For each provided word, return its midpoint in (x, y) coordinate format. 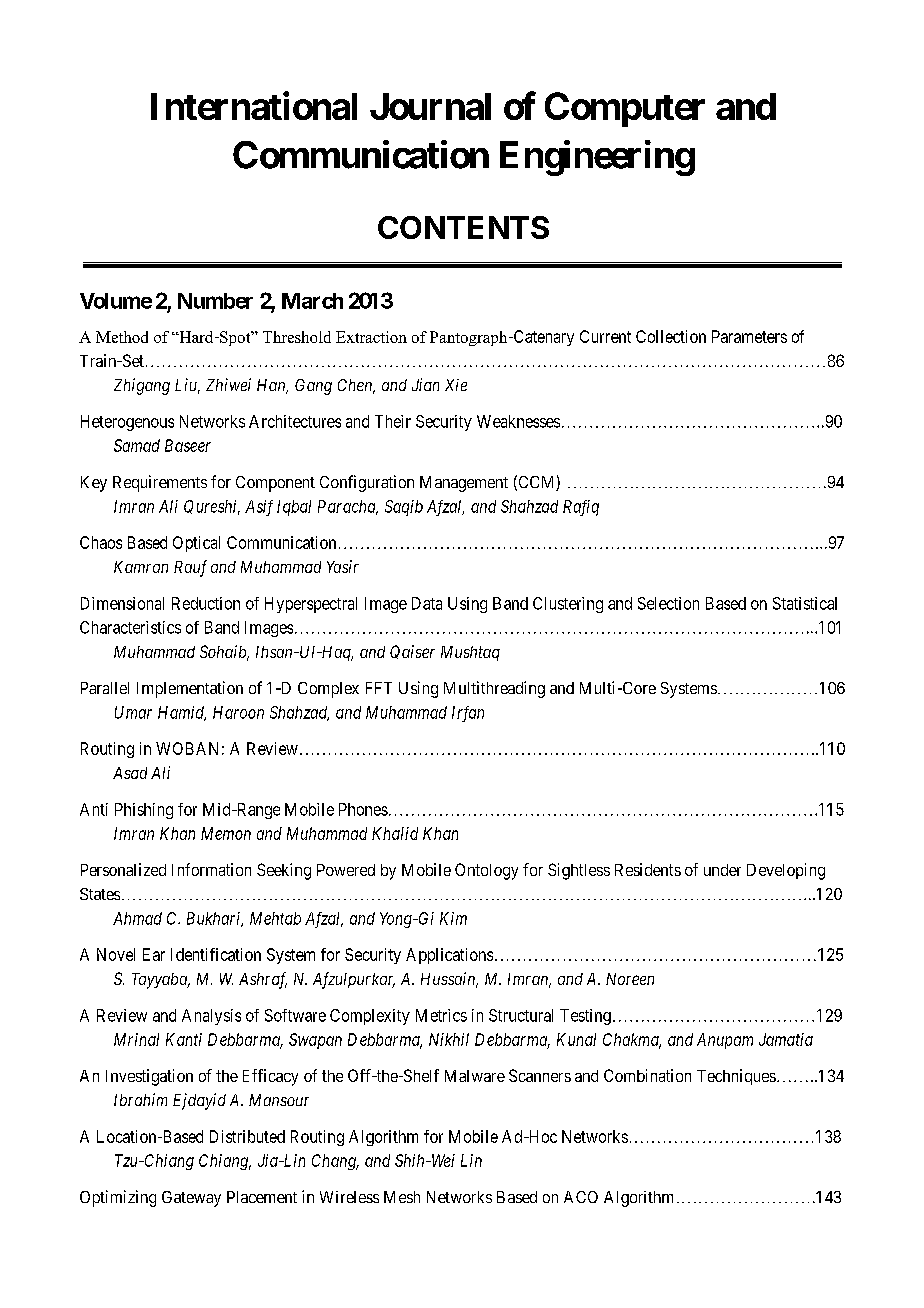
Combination (647, 1075)
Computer (625, 109)
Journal (430, 106)
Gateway (191, 1199)
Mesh (402, 1197)
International (254, 106)
